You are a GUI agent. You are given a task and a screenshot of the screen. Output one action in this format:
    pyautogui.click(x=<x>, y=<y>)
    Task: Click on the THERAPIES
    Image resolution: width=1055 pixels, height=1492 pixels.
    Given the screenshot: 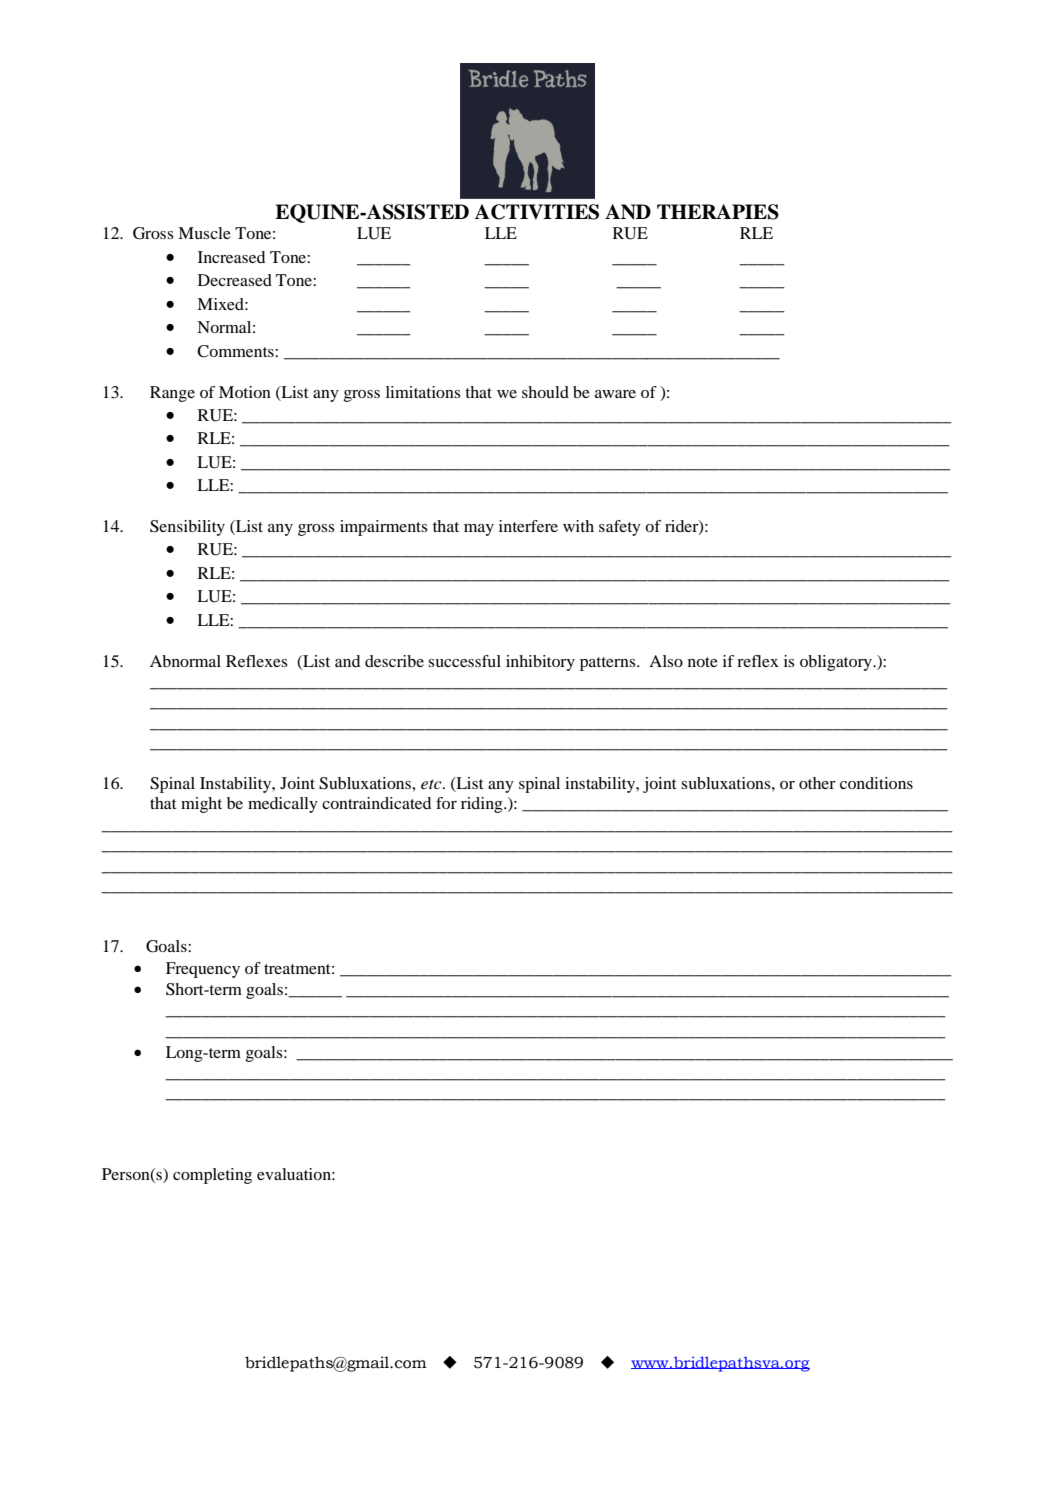 What is the action you would take?
    pyautogui.click(x=718, y=212)
